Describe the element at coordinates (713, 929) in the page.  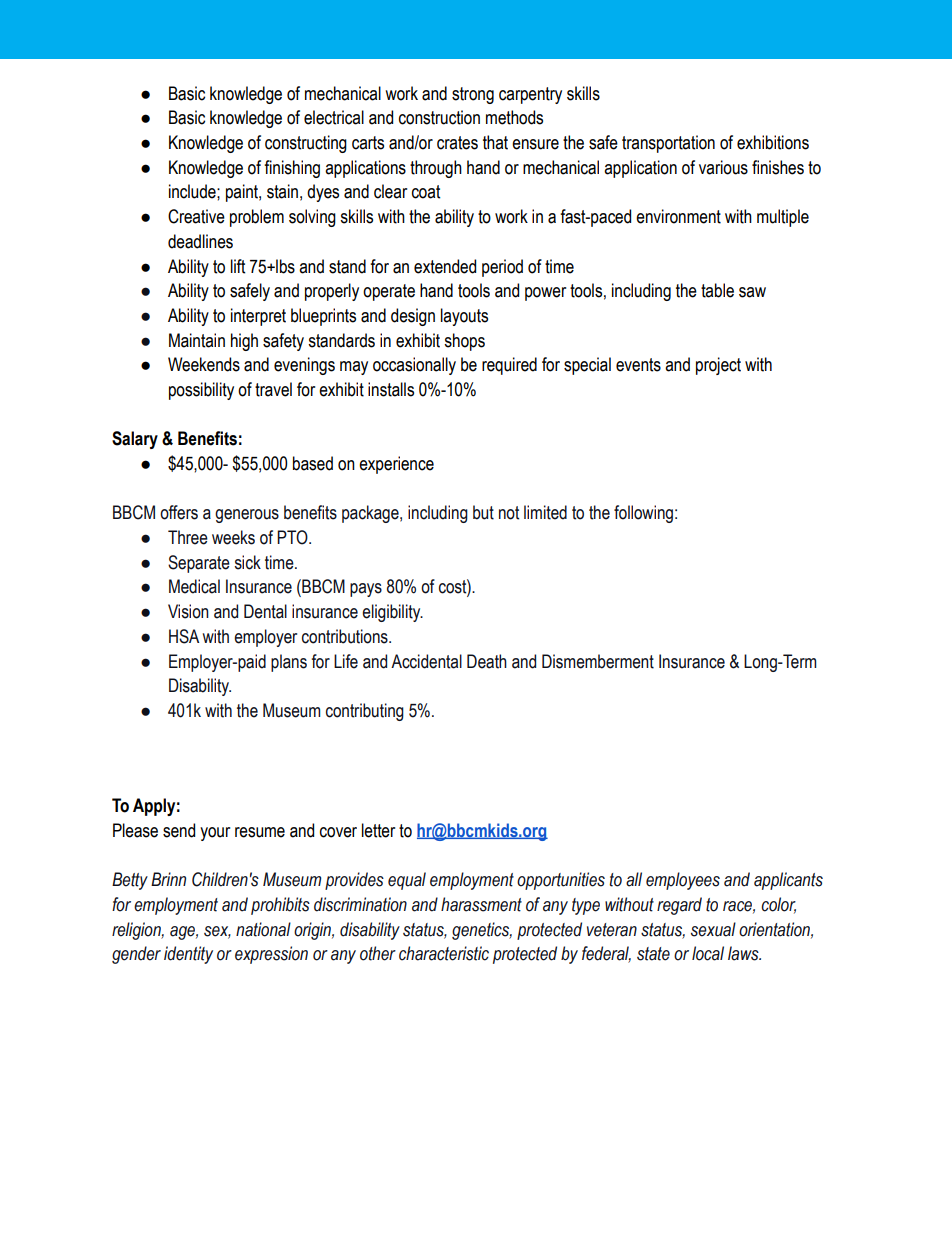
I see `sexual` at that location.
